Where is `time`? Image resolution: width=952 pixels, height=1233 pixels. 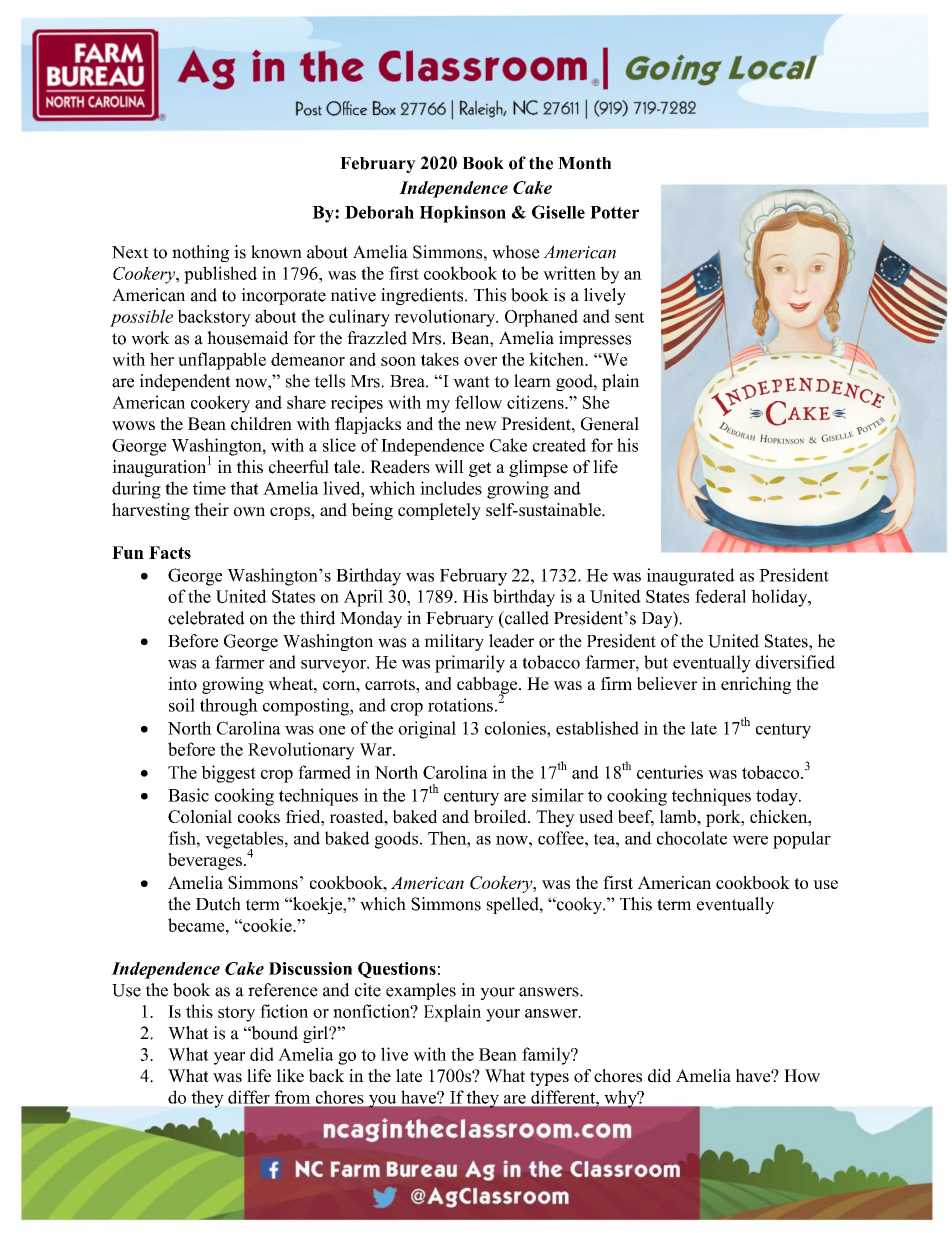 time is located at coordinates (209, 488).
